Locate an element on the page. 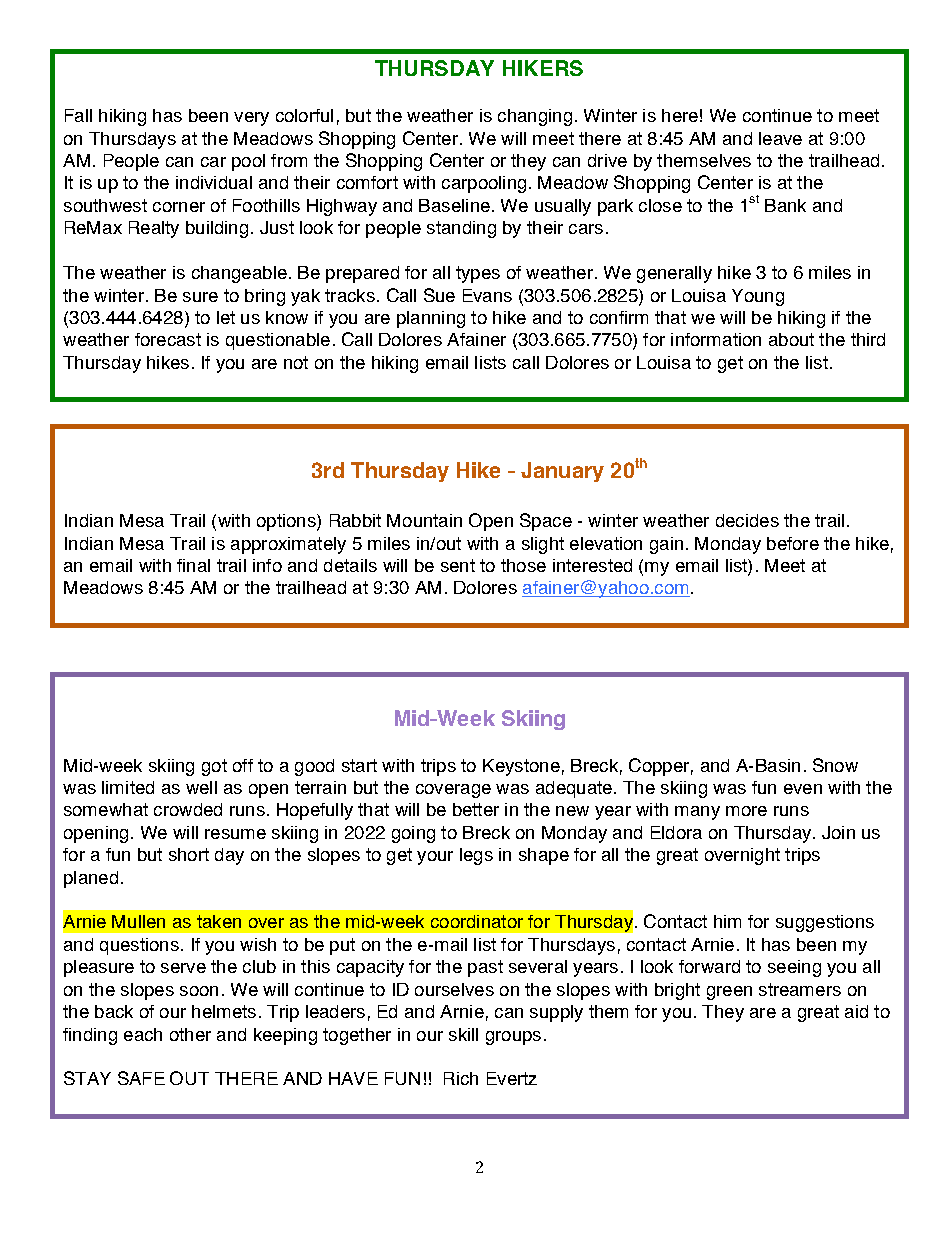  Join is located at coordinates (838, 832).
